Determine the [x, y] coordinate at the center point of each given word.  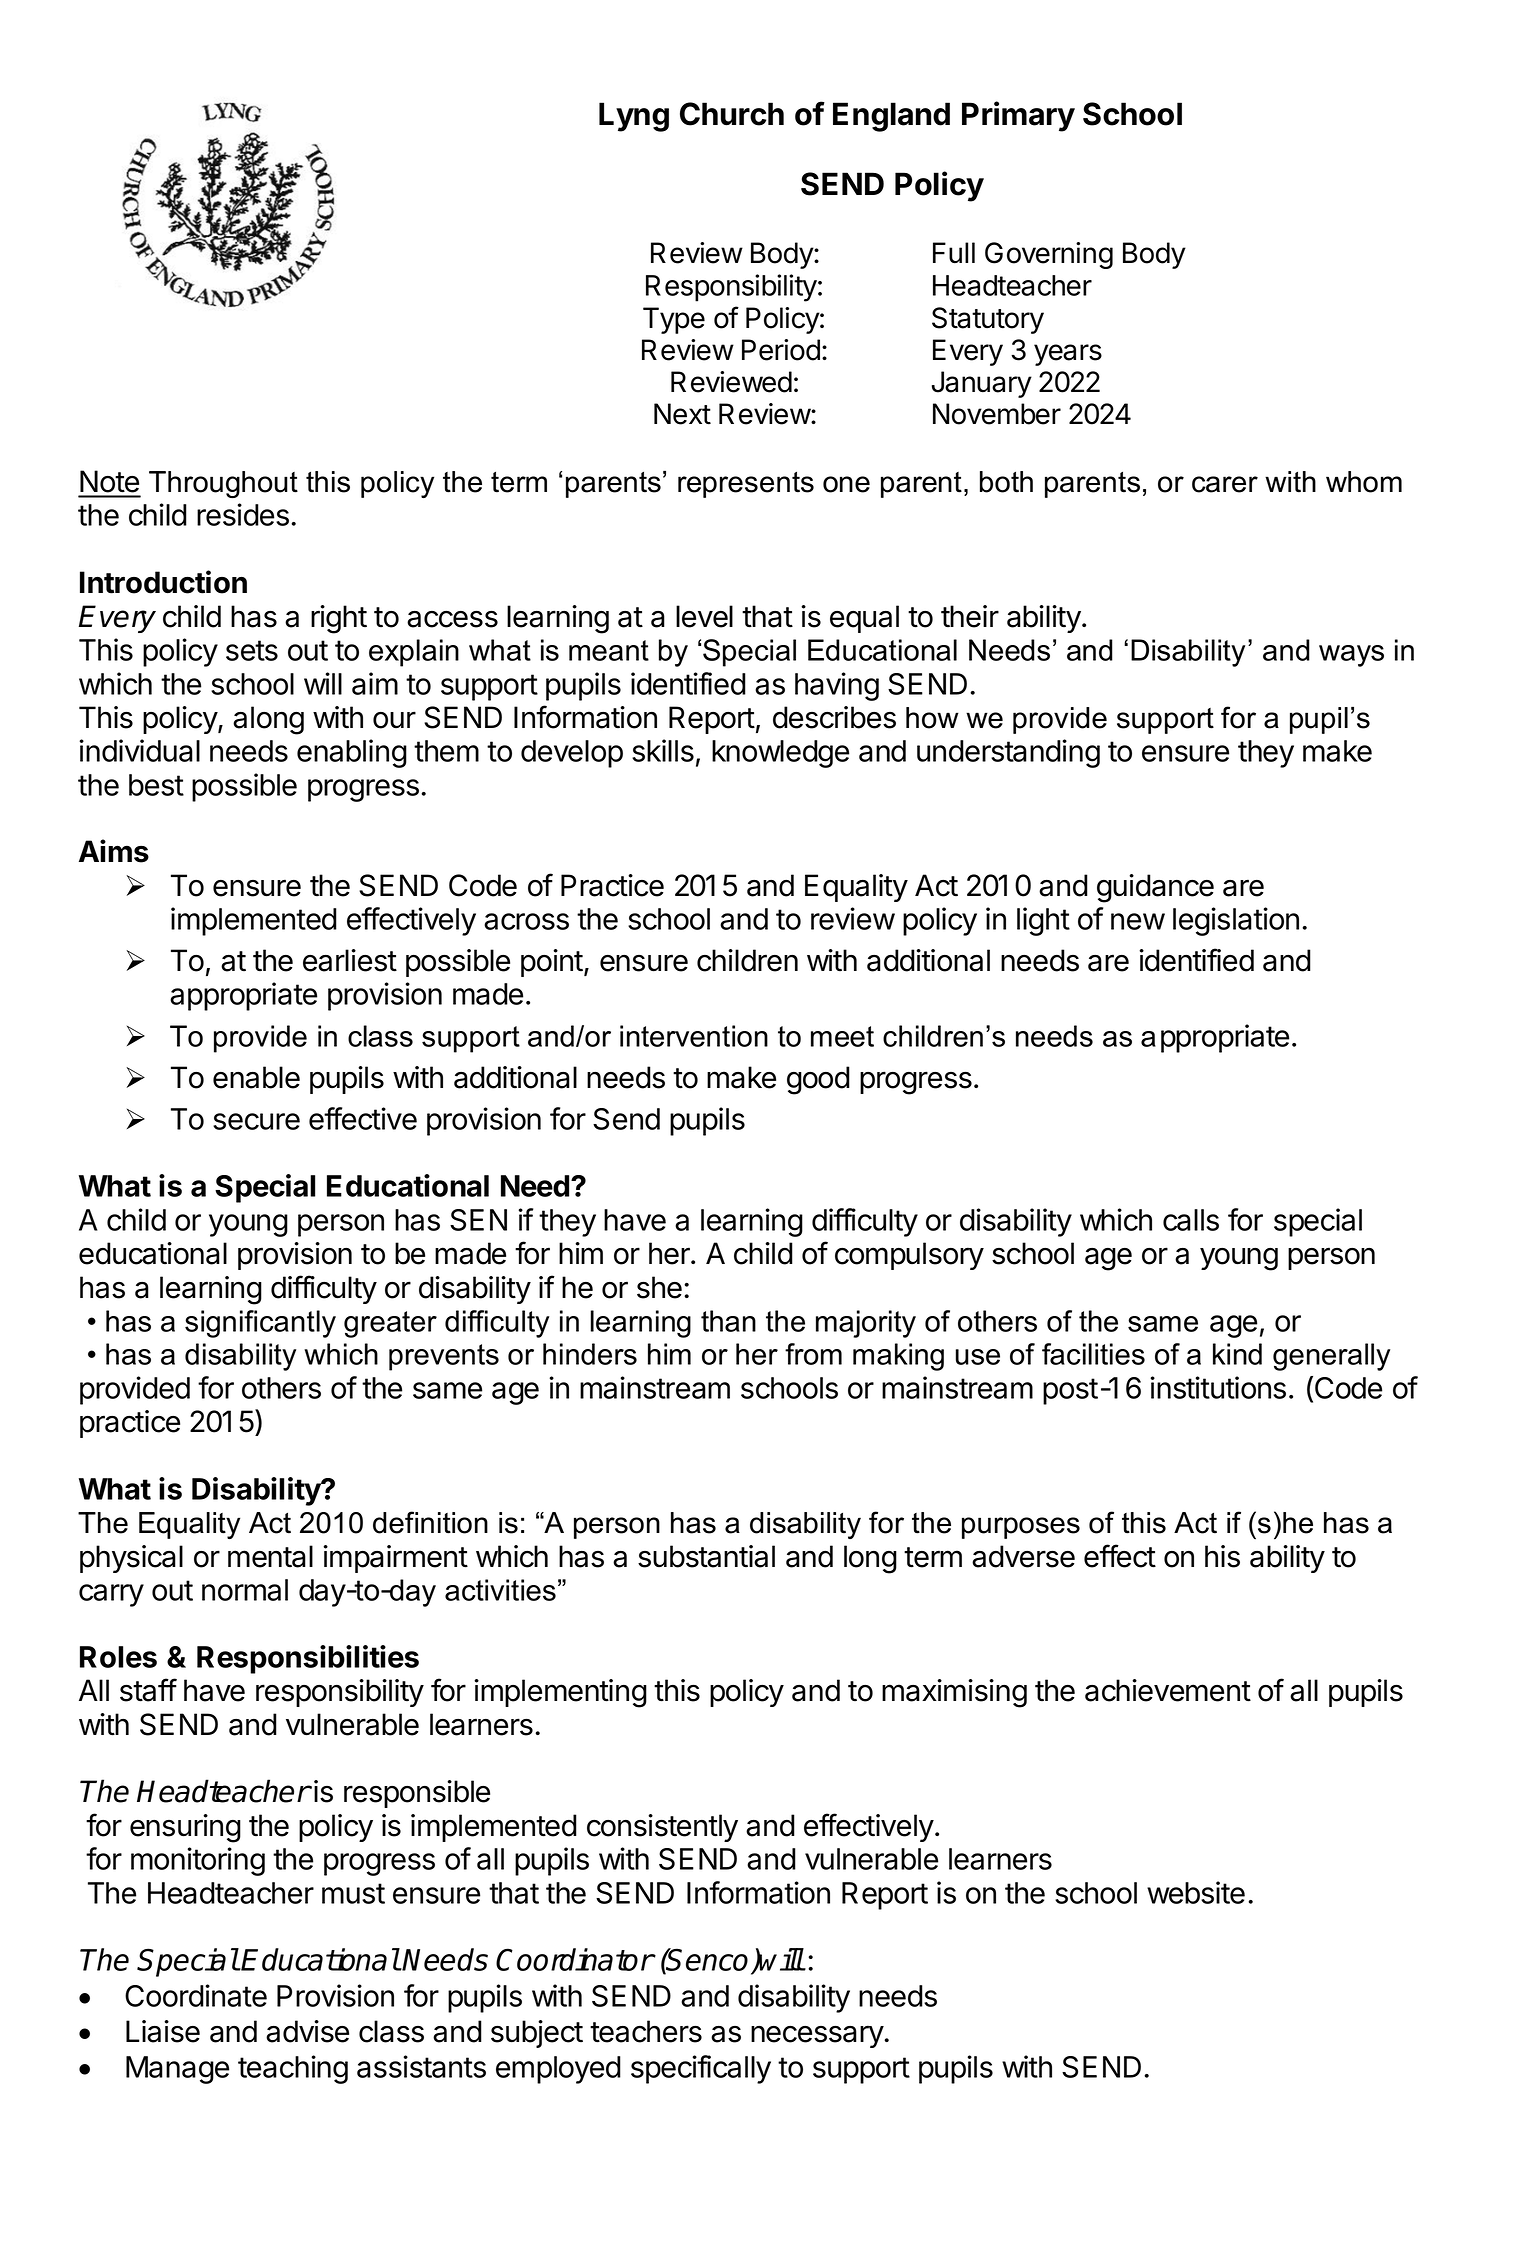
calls [1191, 1220]
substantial [706, 1556]
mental [270, 1556]
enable [256, 1077]
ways [1351, 656]
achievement [1168, 1690]
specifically [701, 2069]
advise [307, 2031]
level [704, 616]
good [818, 1080]
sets [252, 650]
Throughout [223, 484]
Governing [1049, 255]
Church [732, 114]
